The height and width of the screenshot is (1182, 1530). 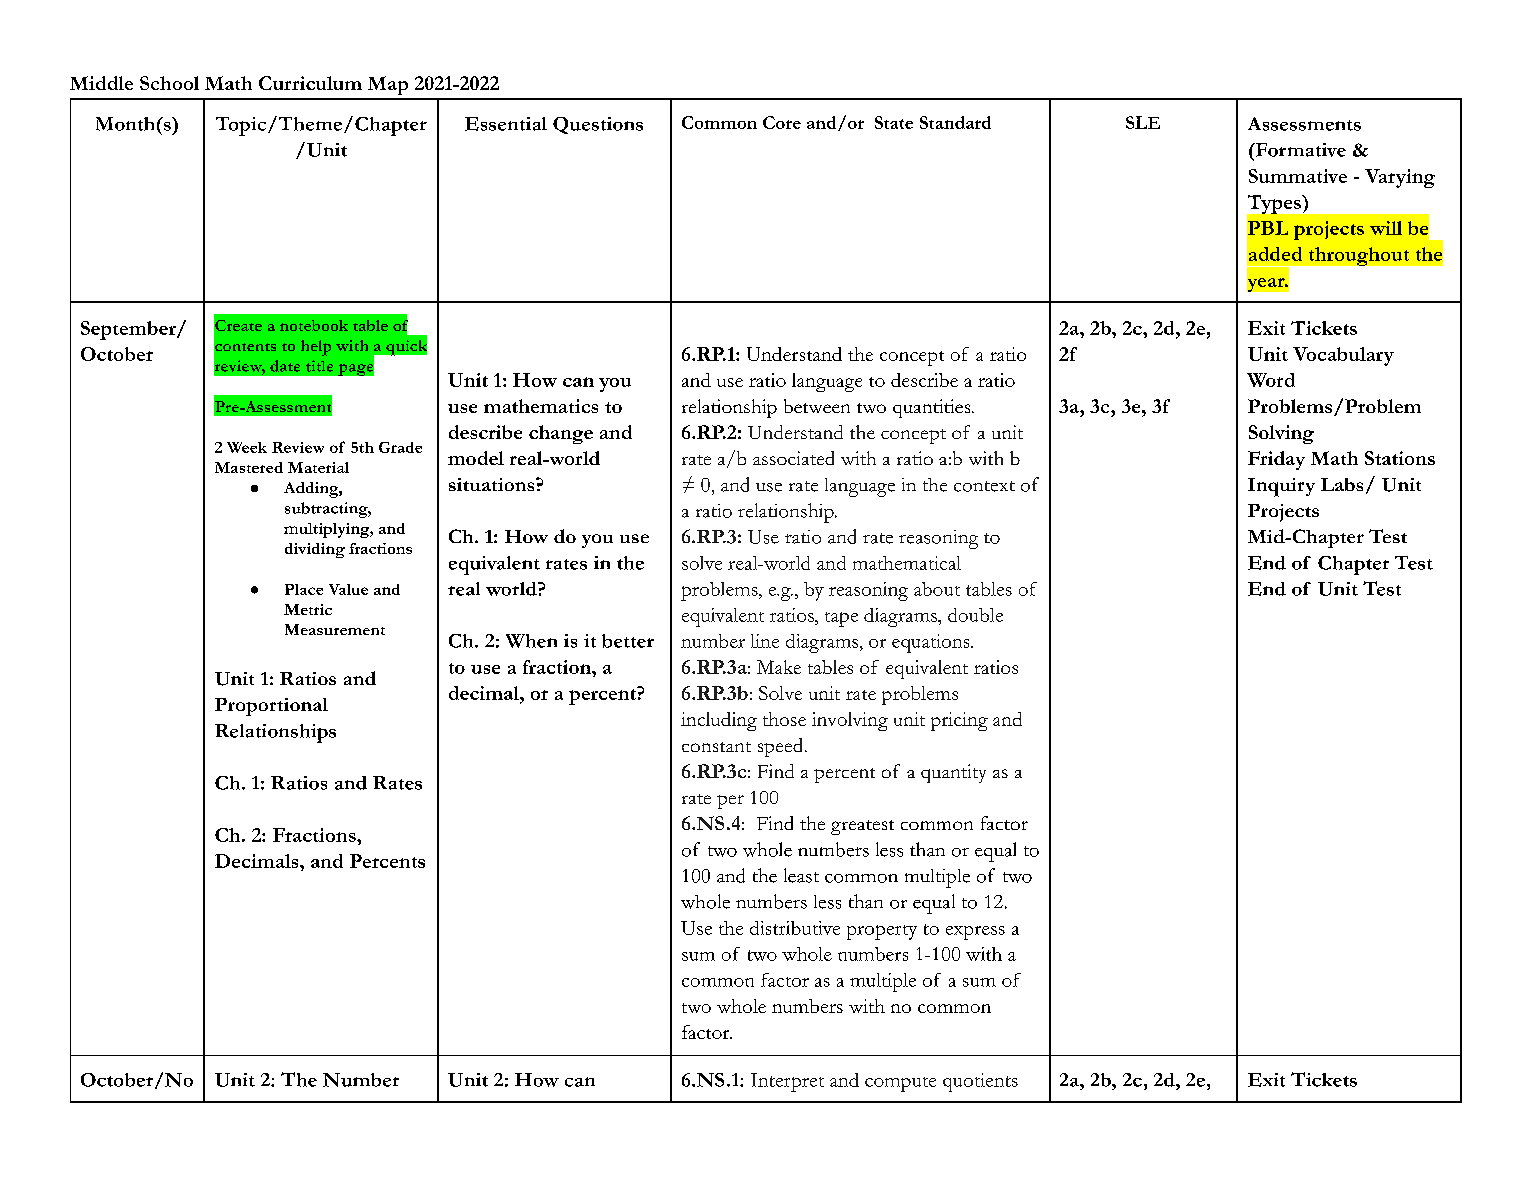 What do you see at coordinates (310, 83) in the screenshot?
I see `Curriculum` at bounding box center [310, 83].
